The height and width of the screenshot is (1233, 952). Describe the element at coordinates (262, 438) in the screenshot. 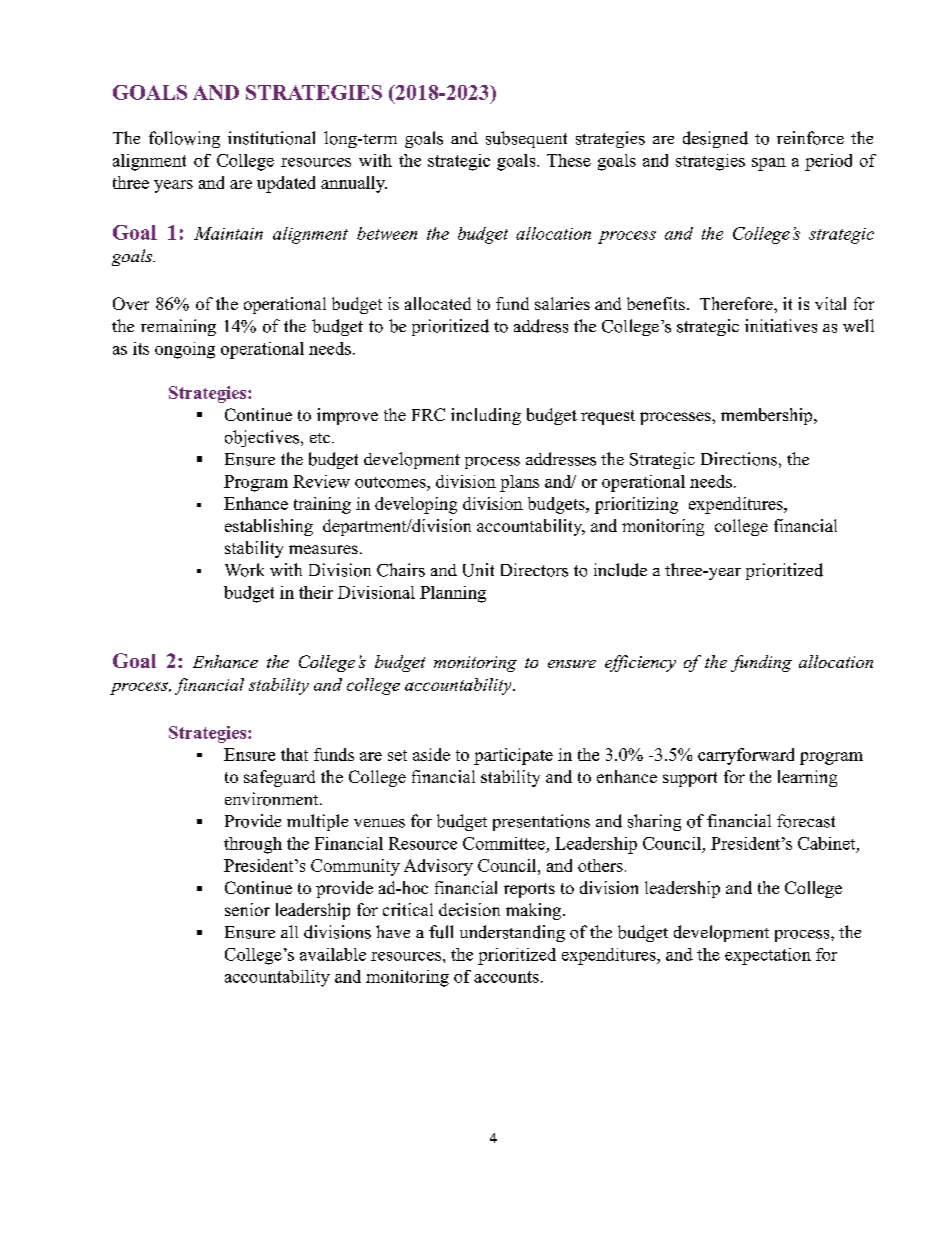

I see `objectives` at that location.
